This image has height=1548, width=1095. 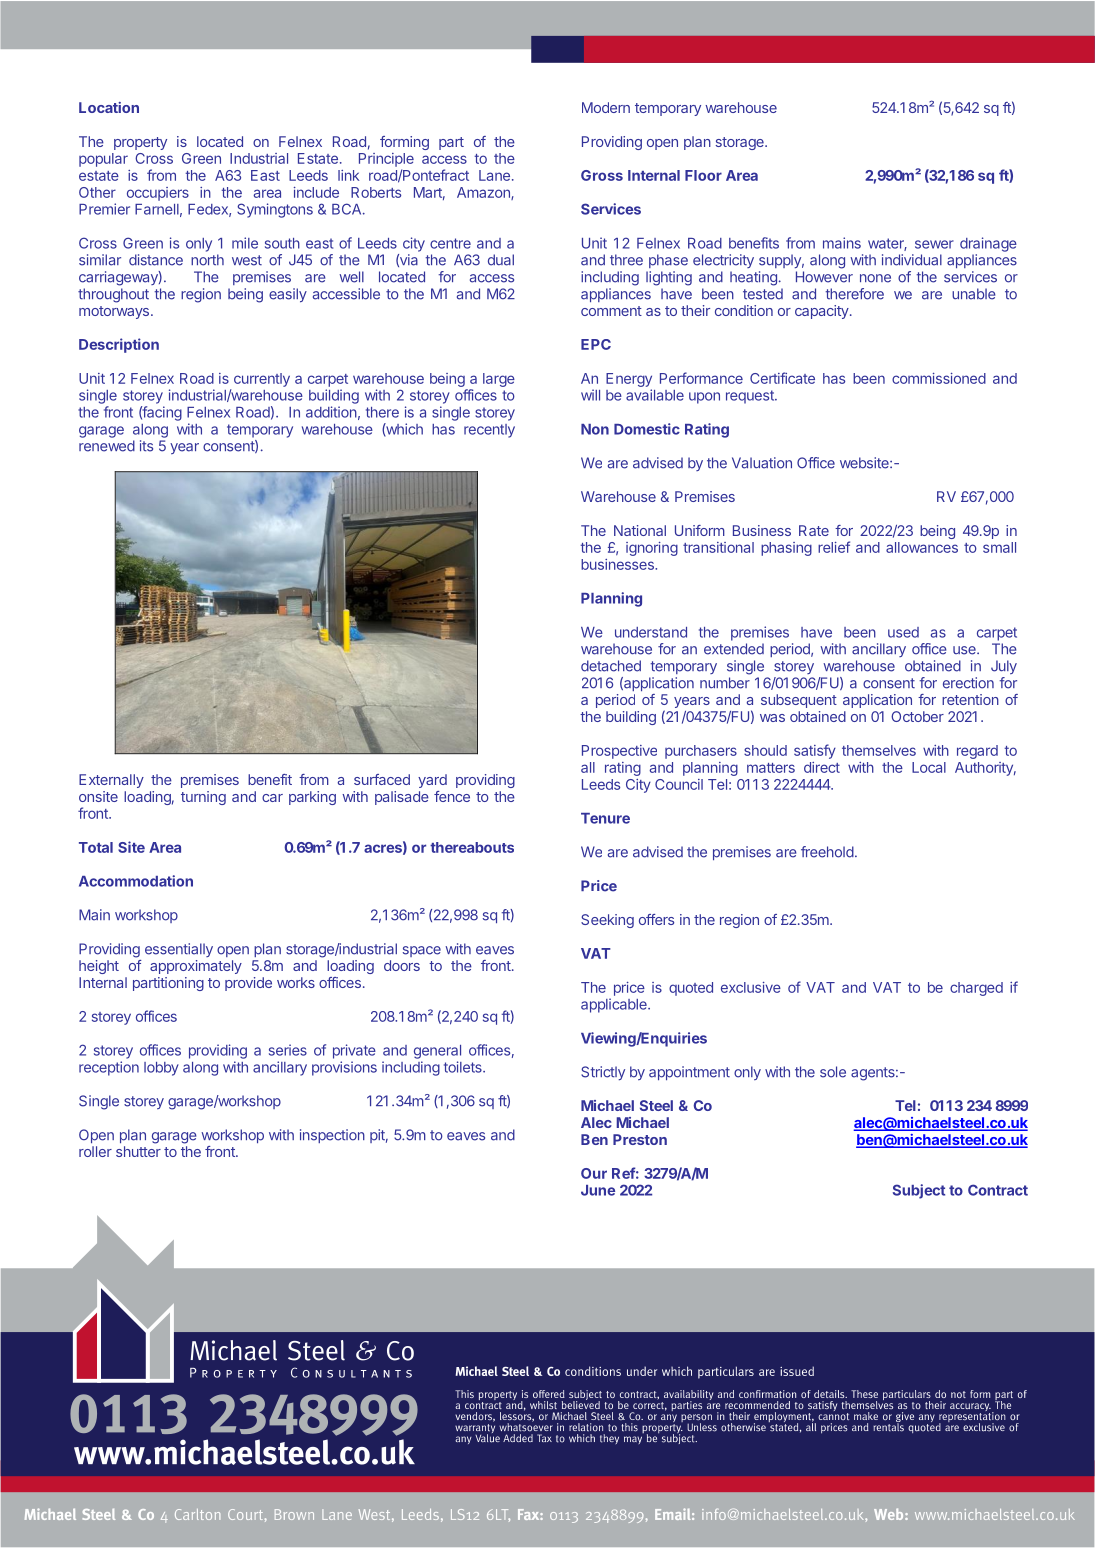 What do you see at coordinates (203, 798) in the image?
I see `turning` at bounding box center [203, 798].
